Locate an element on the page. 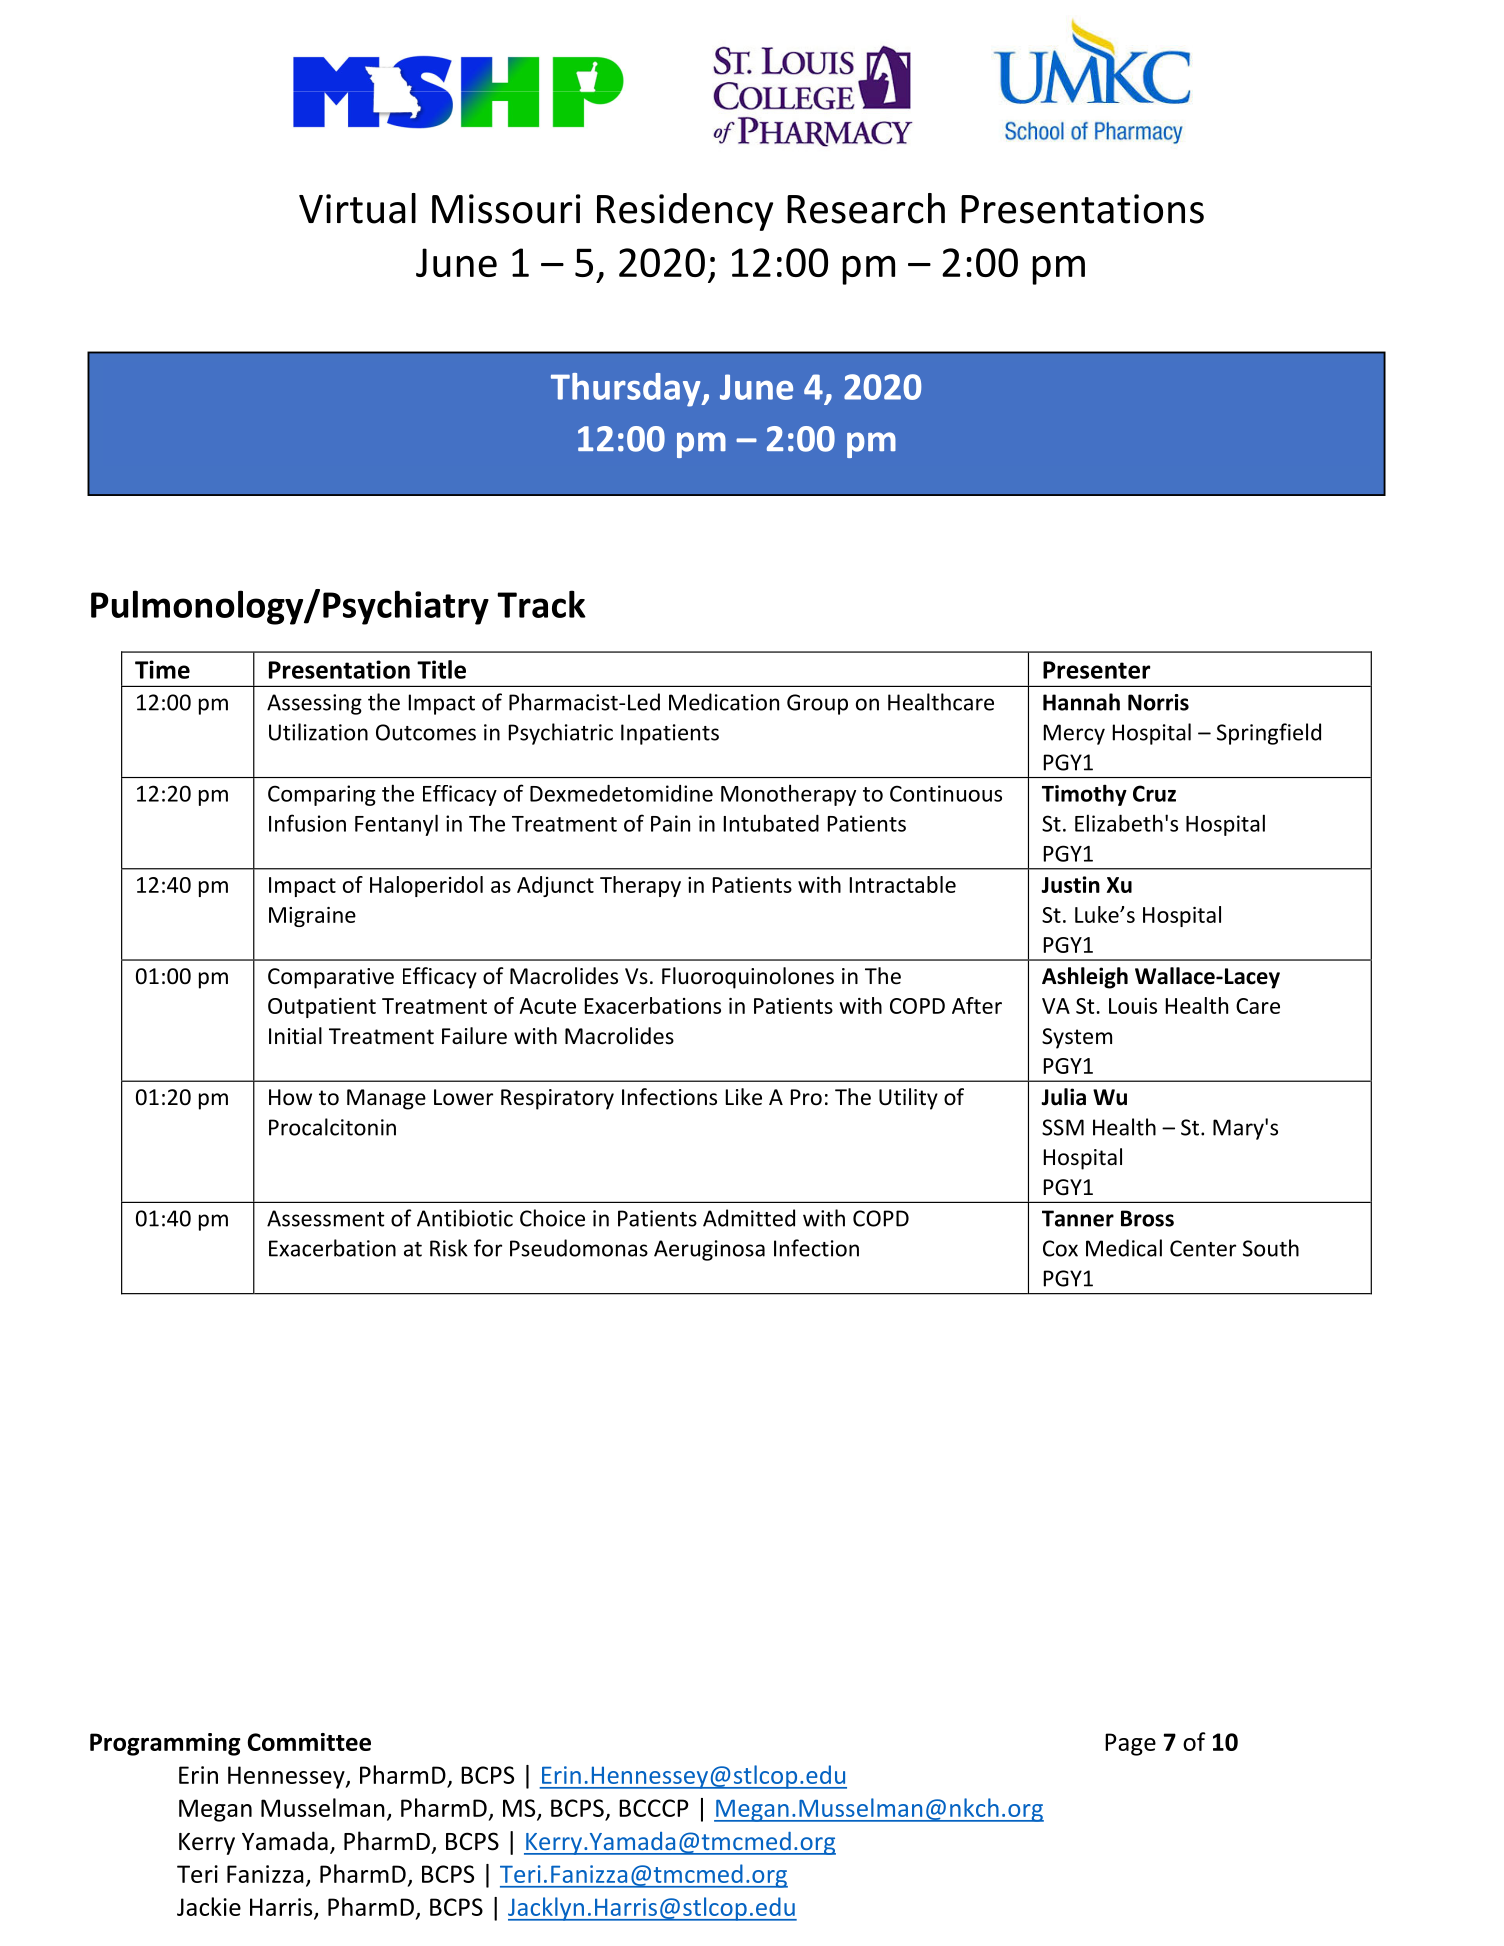  Medication is located at coordinates (724, 702).
